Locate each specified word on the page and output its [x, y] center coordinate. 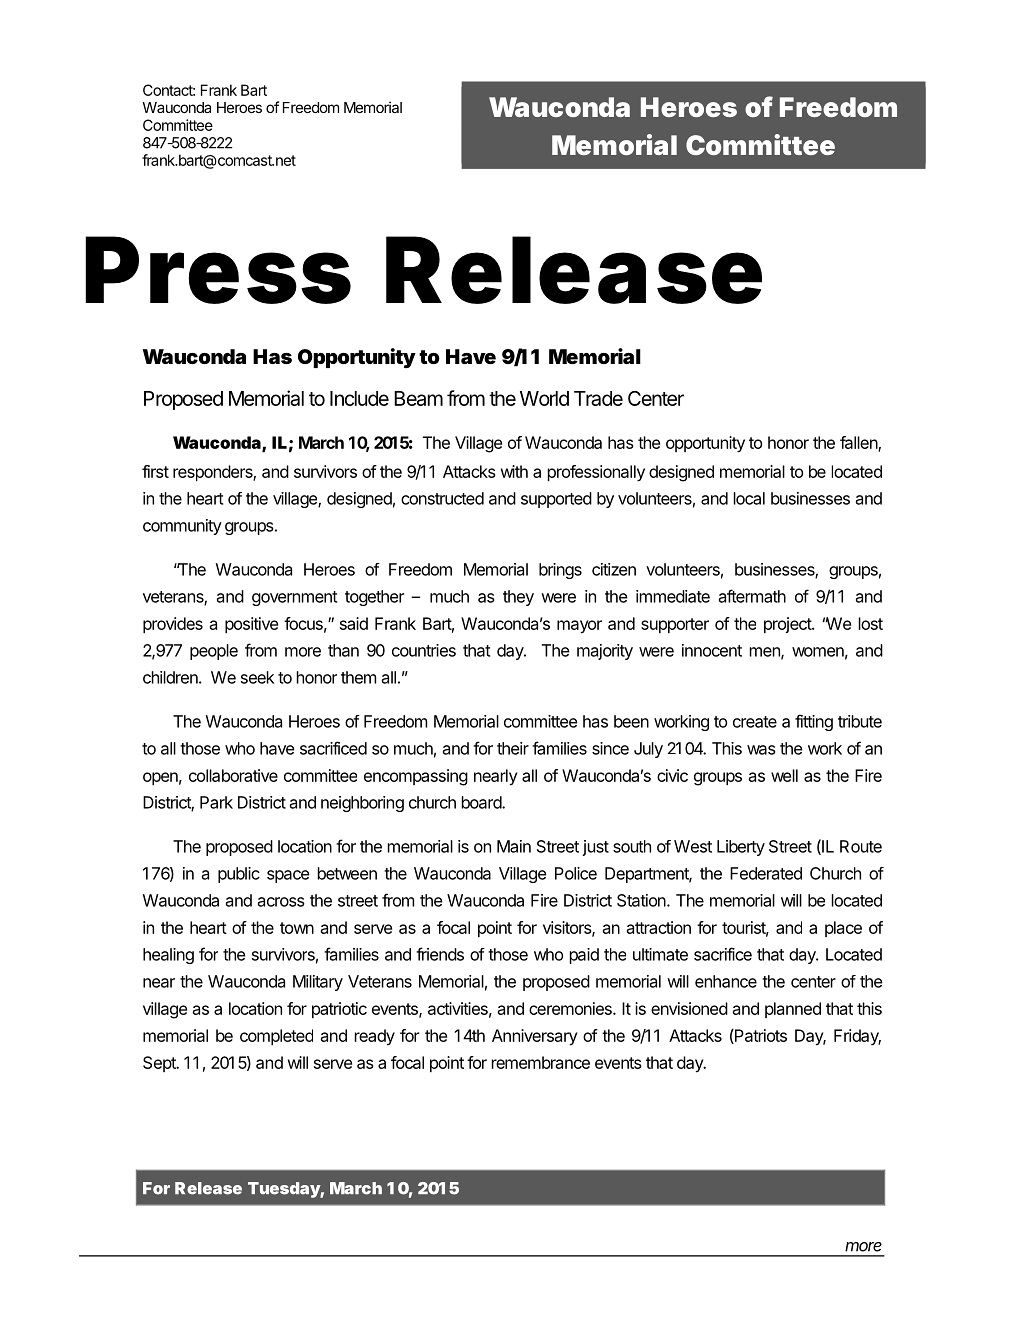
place [843, 929]
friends [440, 954]
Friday [857, 1037]
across [281, 902]
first [155, 471]
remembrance [540, 1062]
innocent [712, 650]
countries [424, 650]
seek [257, 677]
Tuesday [284, 1190]
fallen [859, 444]
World [544, 398]
